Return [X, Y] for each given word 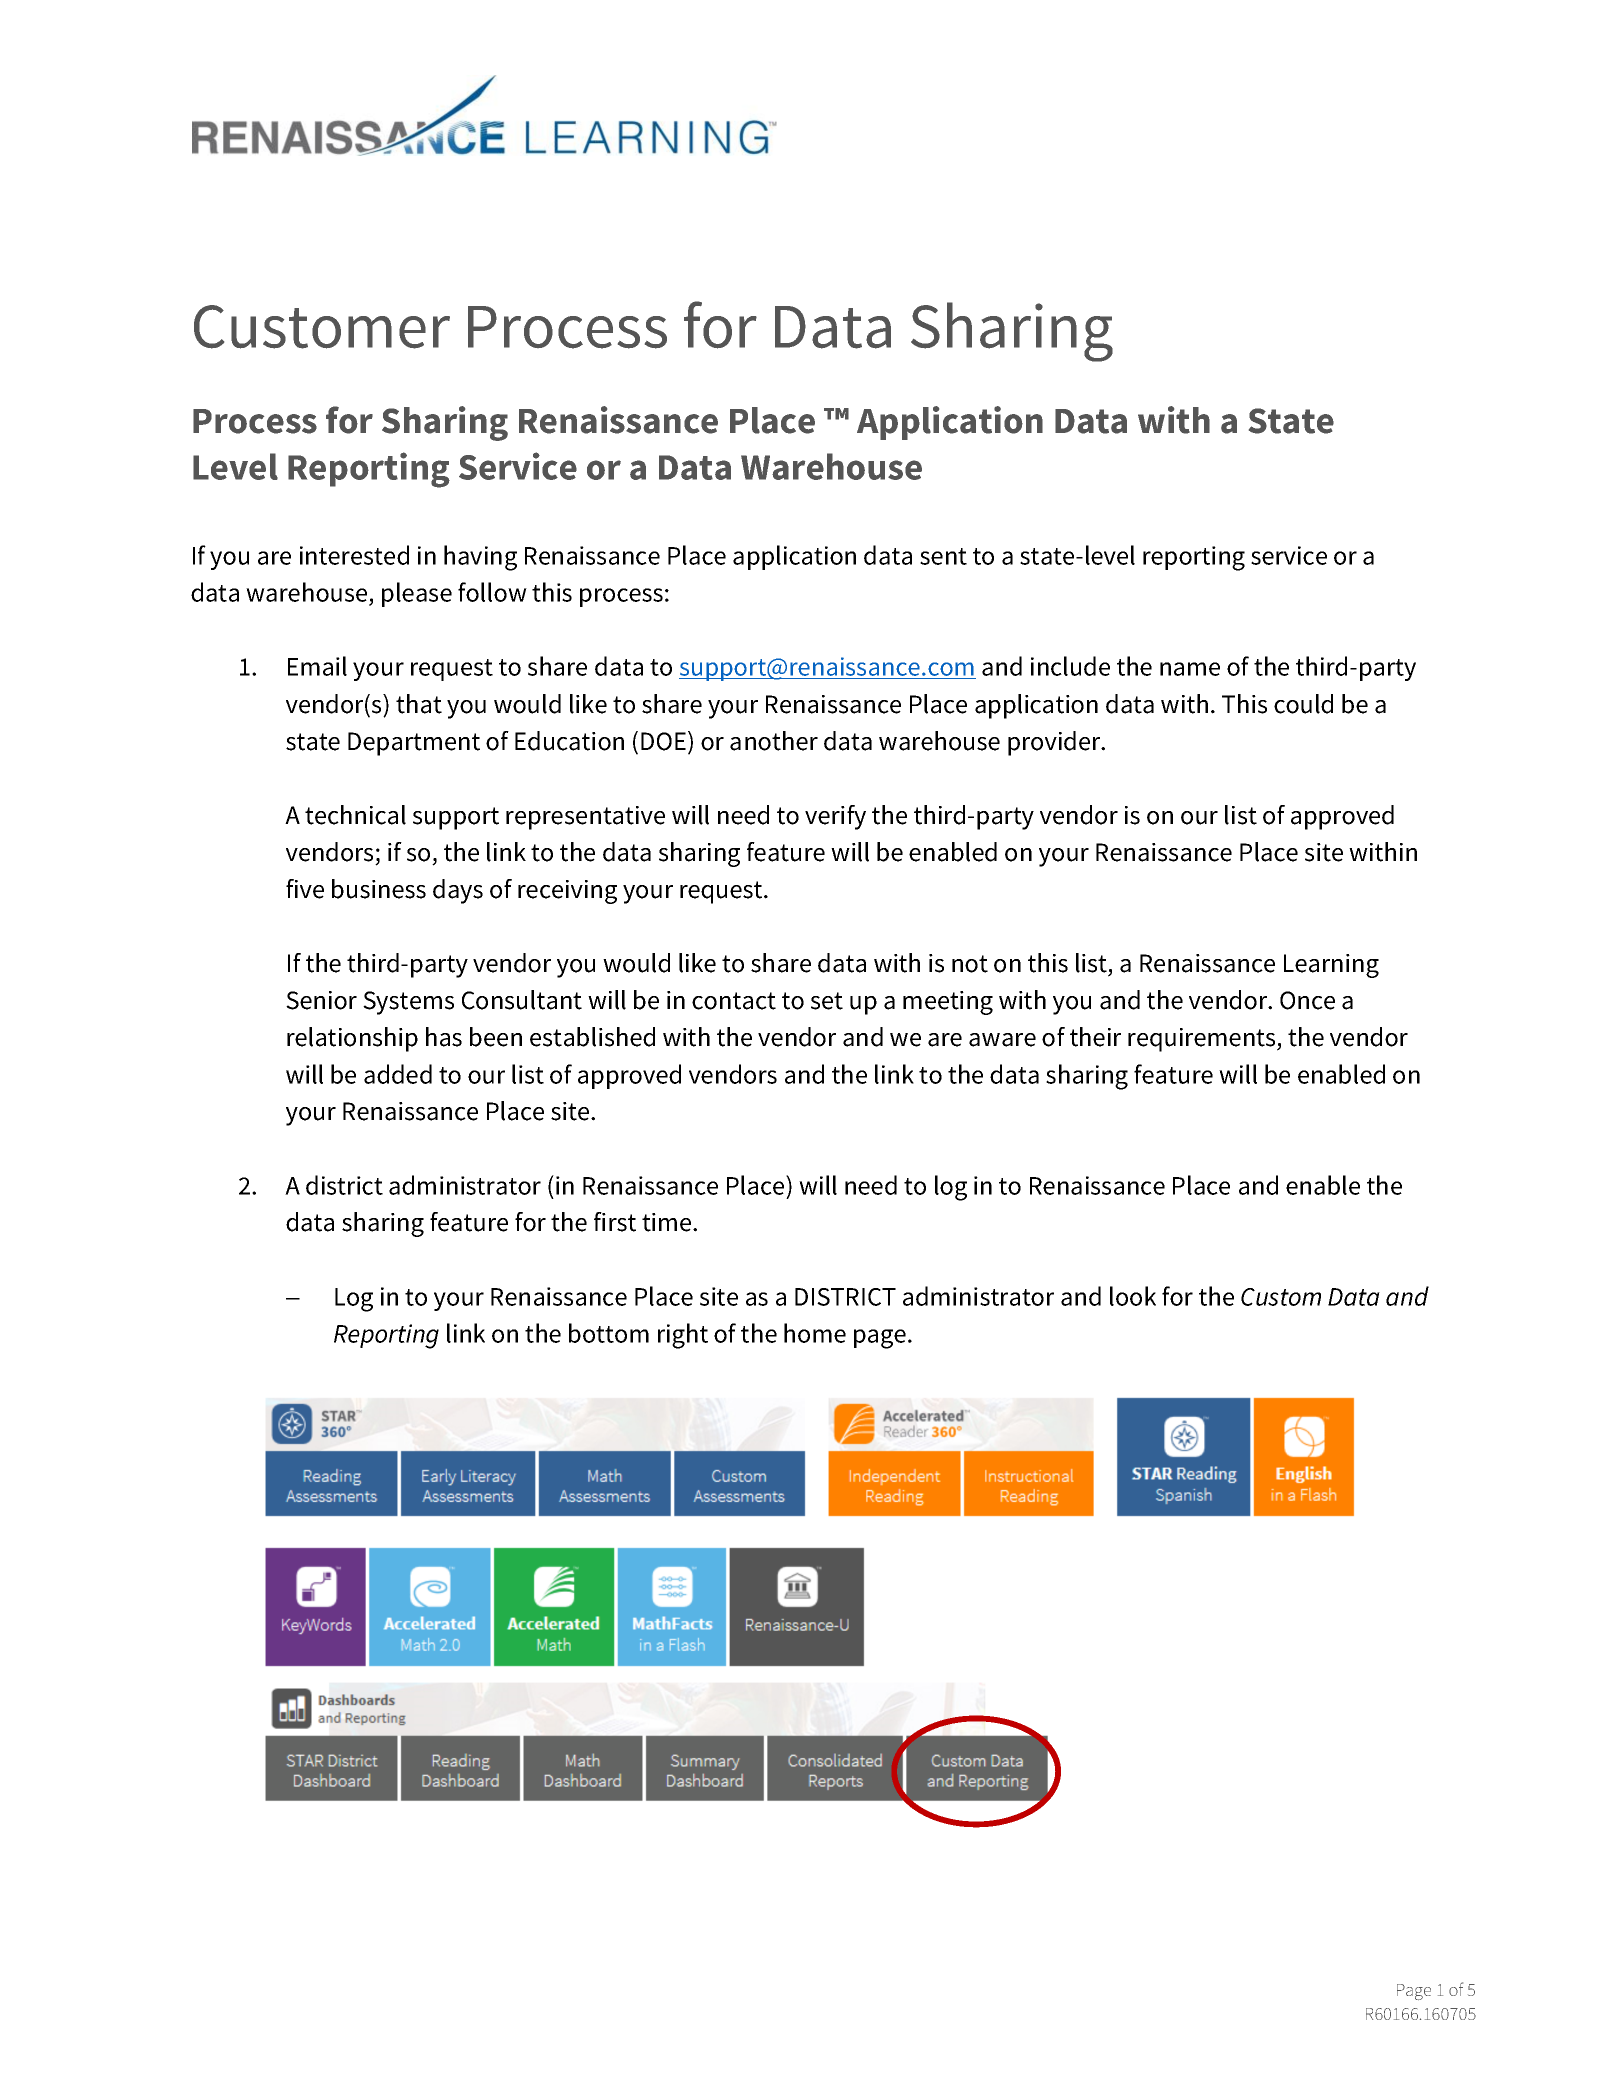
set [827, 1001]
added [398, 1074]
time [668, 1222]
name [1190, 669]
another [774, 741]
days [458, 891]
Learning [1331, 966]
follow [492, 592]
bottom [609, 1333]
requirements [1203, 1040]
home [815, 1333]
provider [1055, 743]
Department [414, 744]
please [417, 594]
